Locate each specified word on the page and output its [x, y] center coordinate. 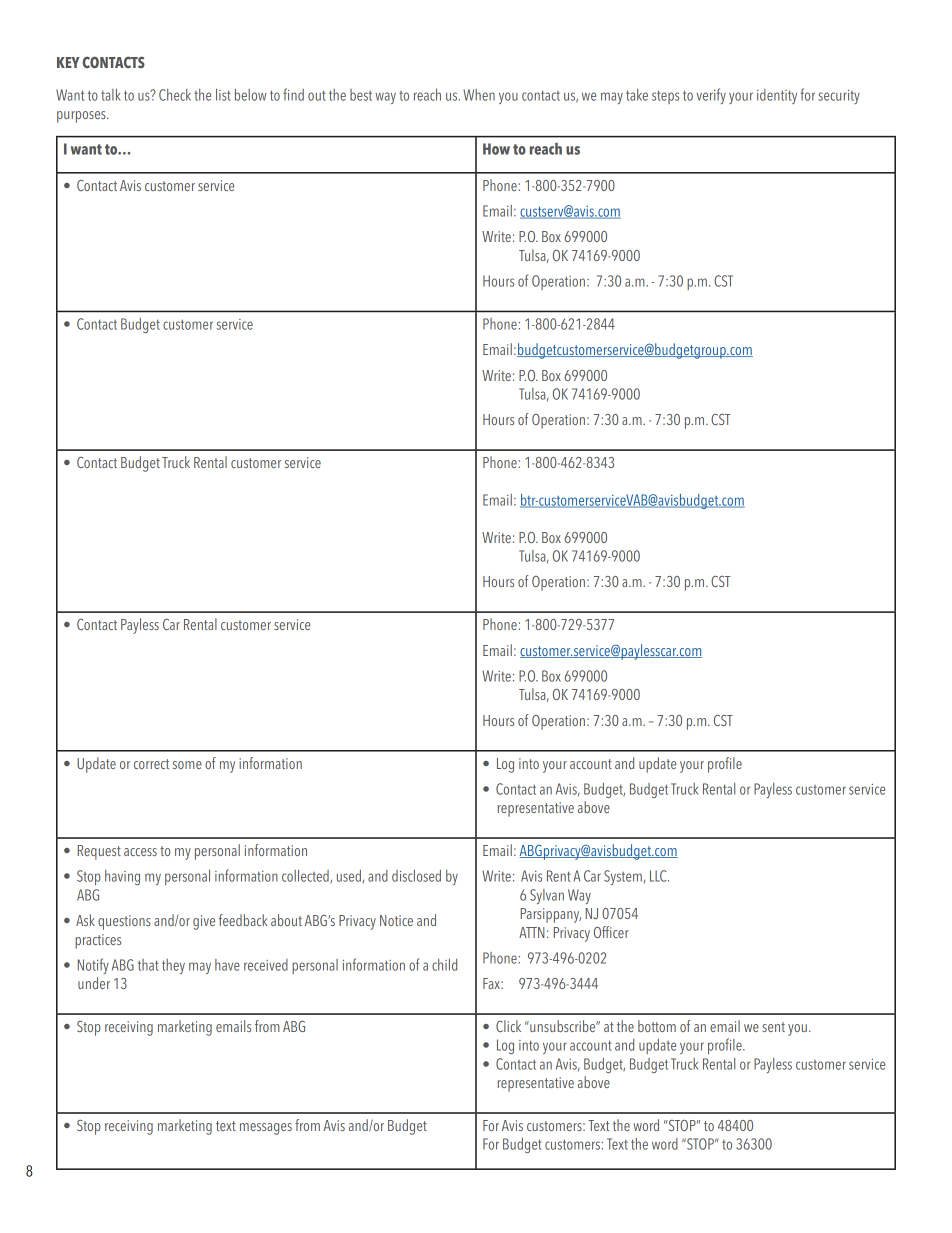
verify [711, 96]
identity [777, 96]
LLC [659, 876]
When [479, 95]
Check [175, 95]
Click [508, 1026]
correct [151, 764]
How [496, 149]
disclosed [416, 876]
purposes [82, 117]
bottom [657, 1026]
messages [266, 1129]
